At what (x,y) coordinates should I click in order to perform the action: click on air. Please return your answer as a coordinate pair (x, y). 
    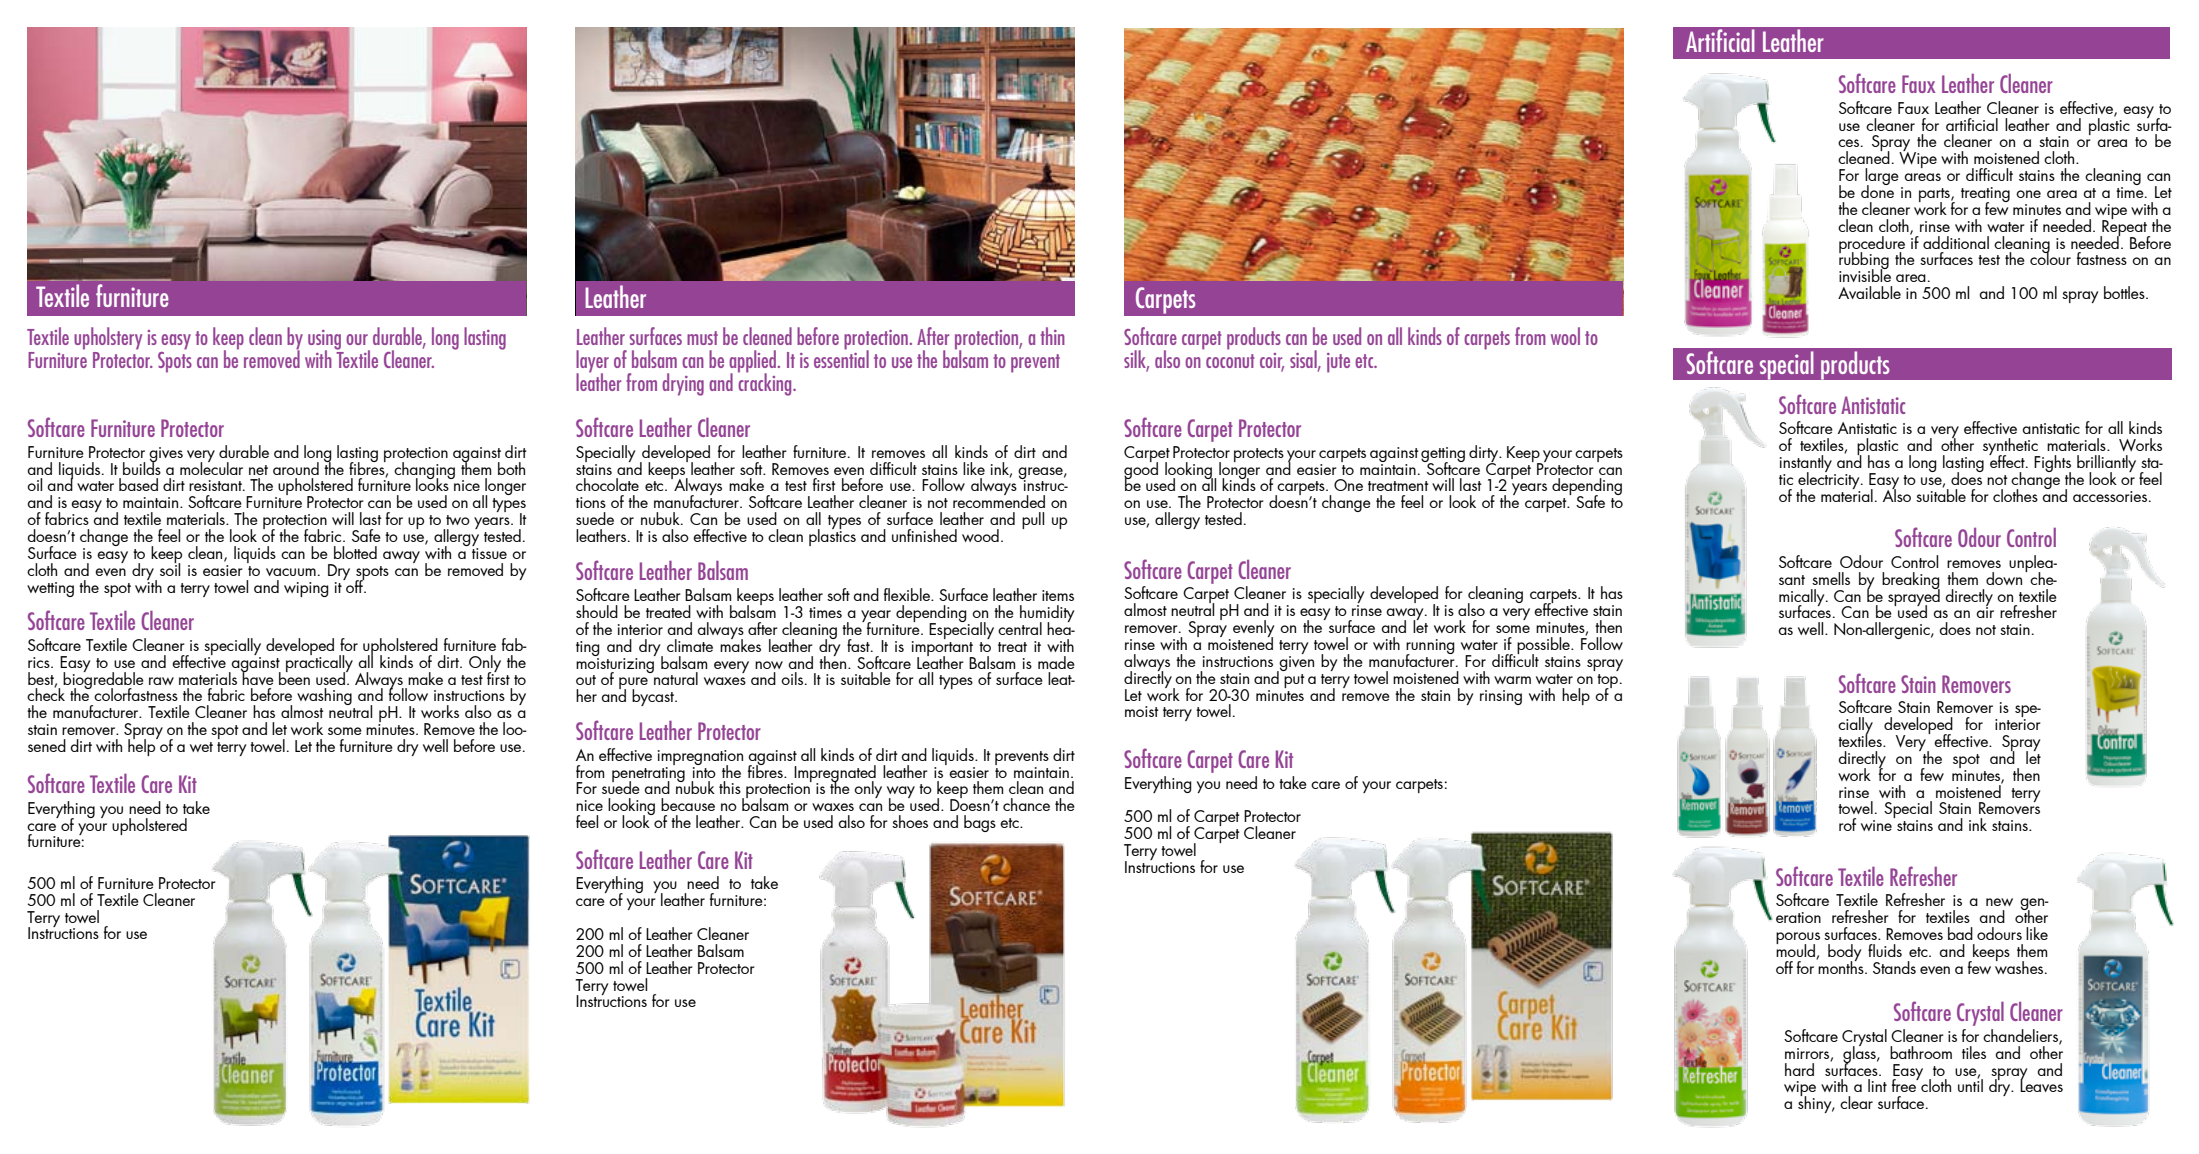
    Looking at the image, I should click on (1985, 611).
